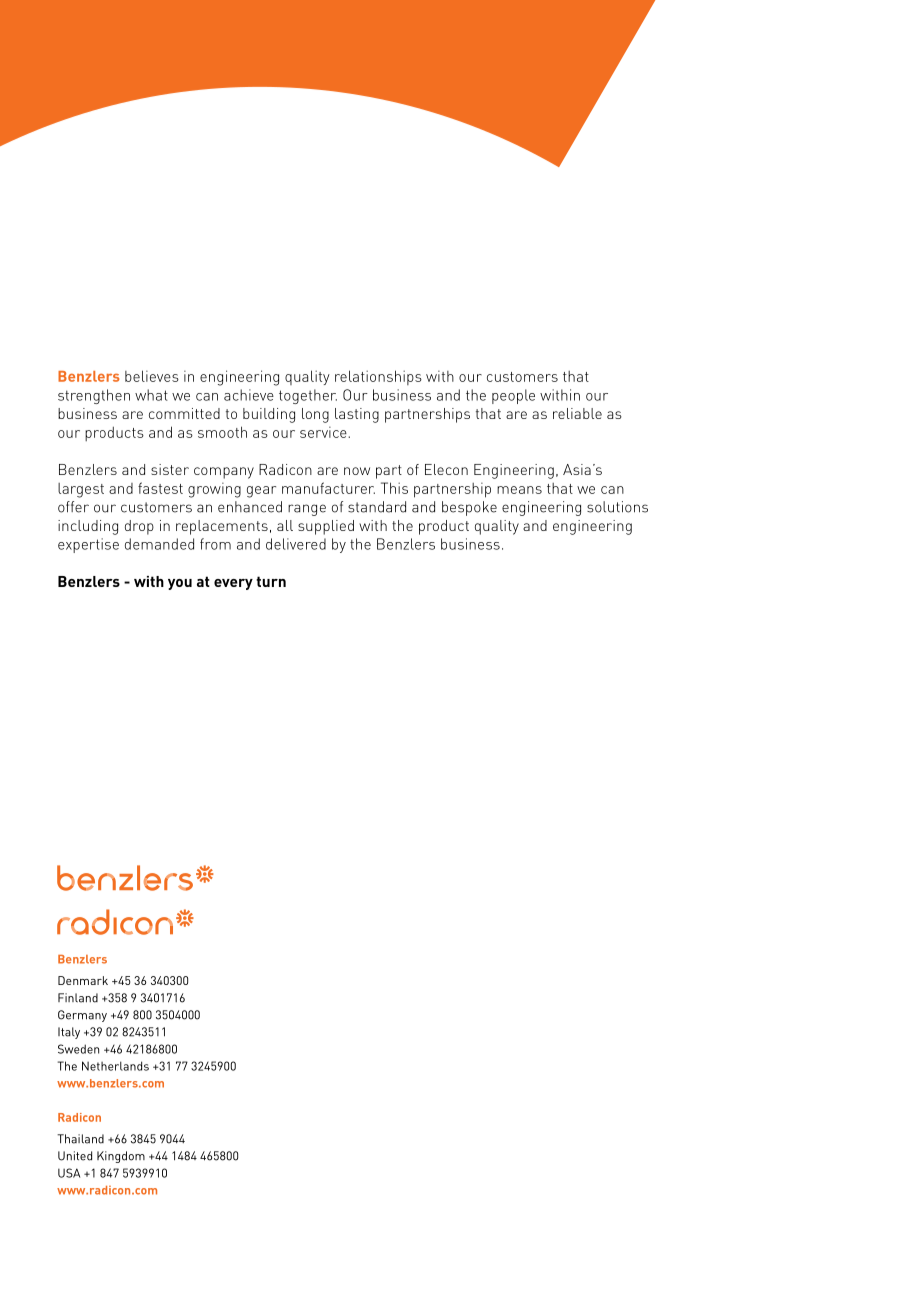 This screenshot has width=924, height=1308. I want to click on Thailand, so click(80, 1139).
